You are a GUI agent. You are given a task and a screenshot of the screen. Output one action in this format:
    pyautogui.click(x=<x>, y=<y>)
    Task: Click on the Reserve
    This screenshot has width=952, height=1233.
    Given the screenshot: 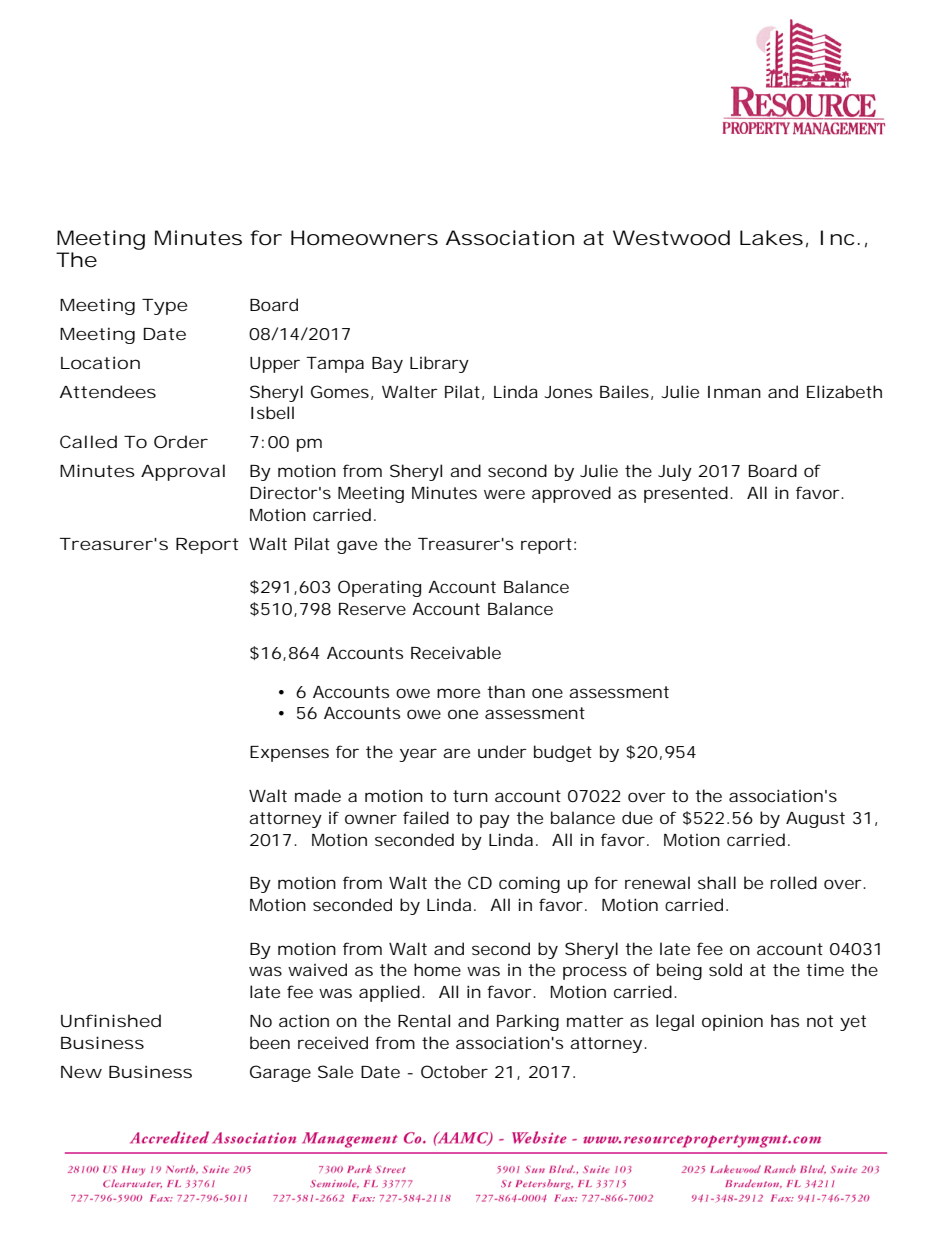 What is the action you would take?
    pyautogui.click(x=372, y=609)
